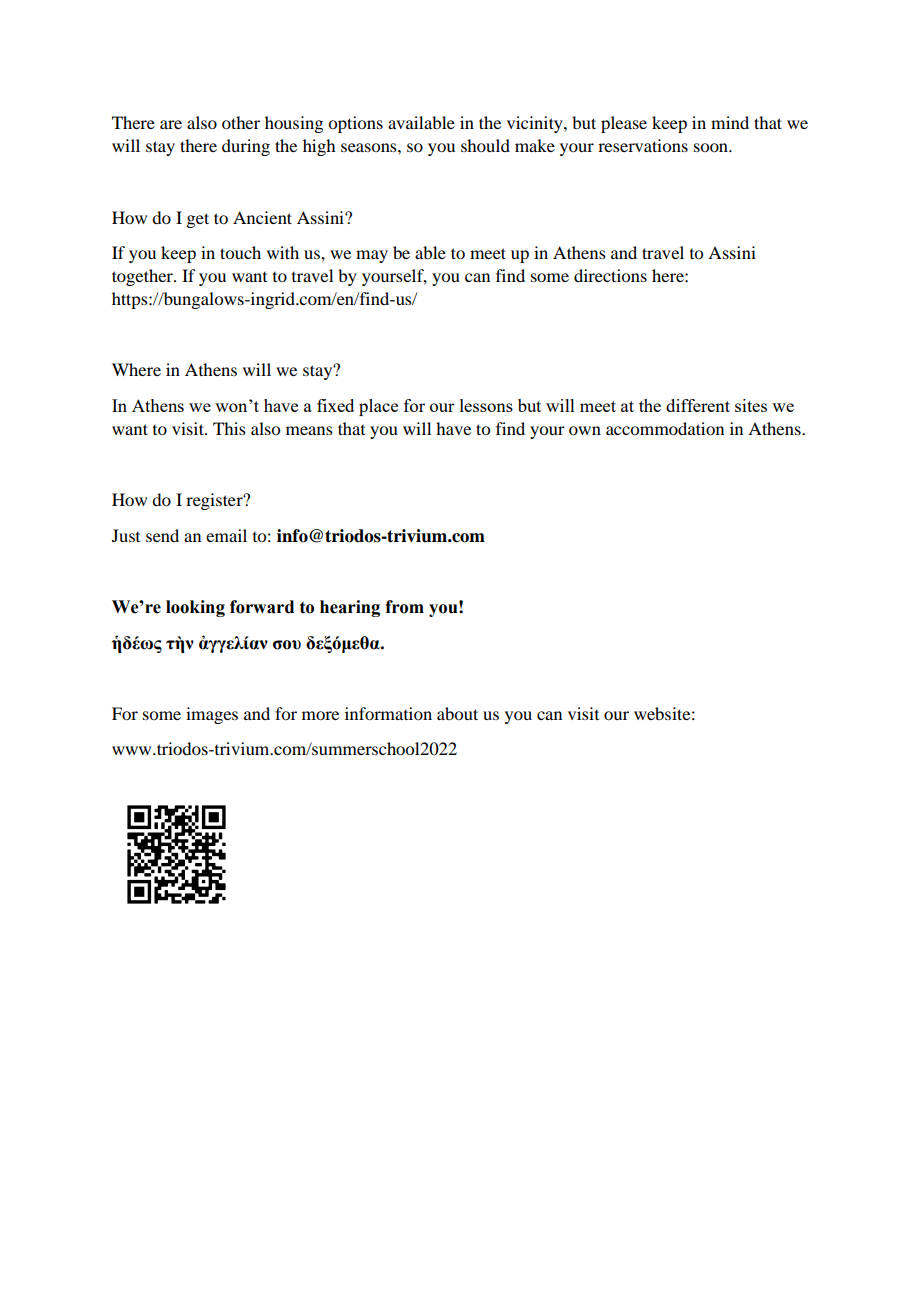  Describe the element at coordinates (457, 713) in the document. I see `about` at that location.
